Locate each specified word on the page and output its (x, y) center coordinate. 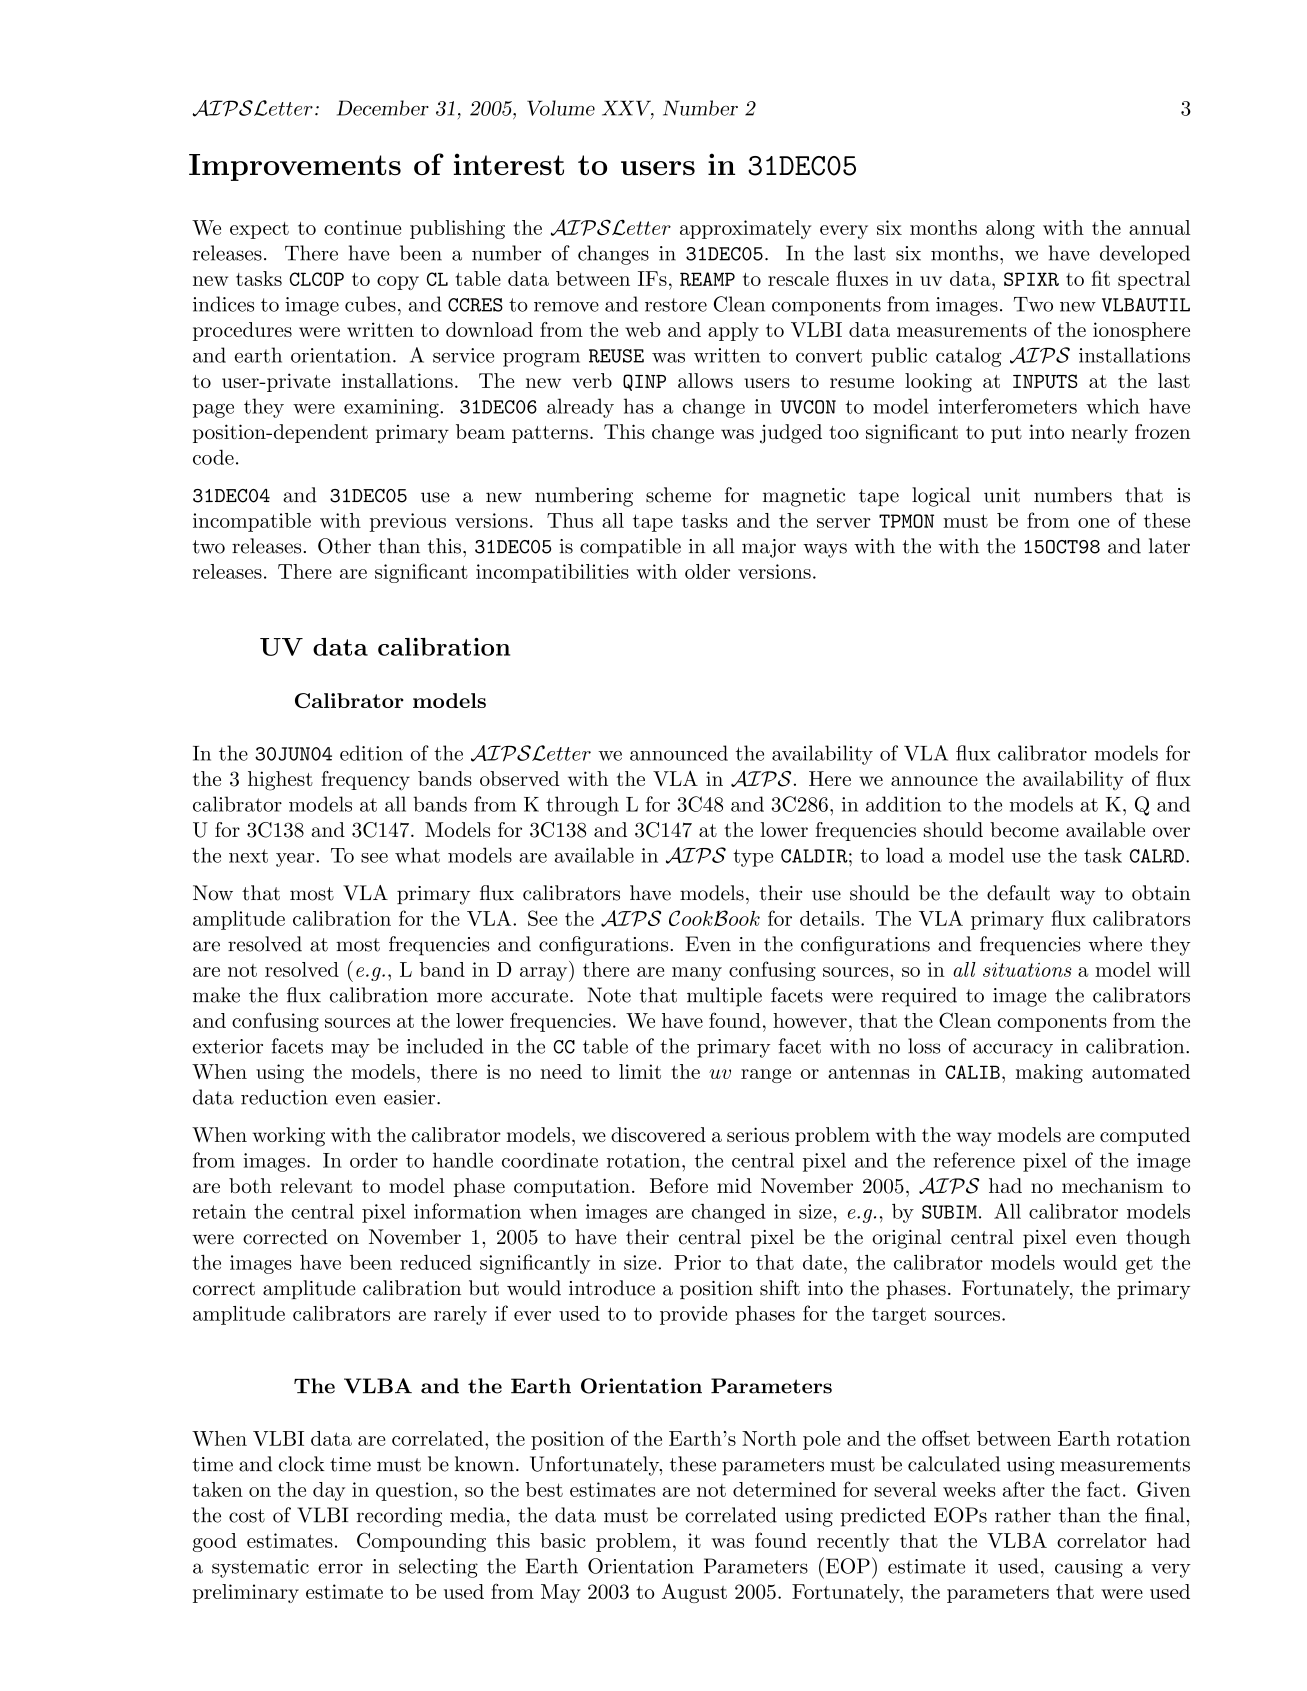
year (296, 860)
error (340, 1568)
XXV (628, 109)
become (1024, 829)
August (694, 1593)
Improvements (295, 167)
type (753, 858)
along (1010, 229)
